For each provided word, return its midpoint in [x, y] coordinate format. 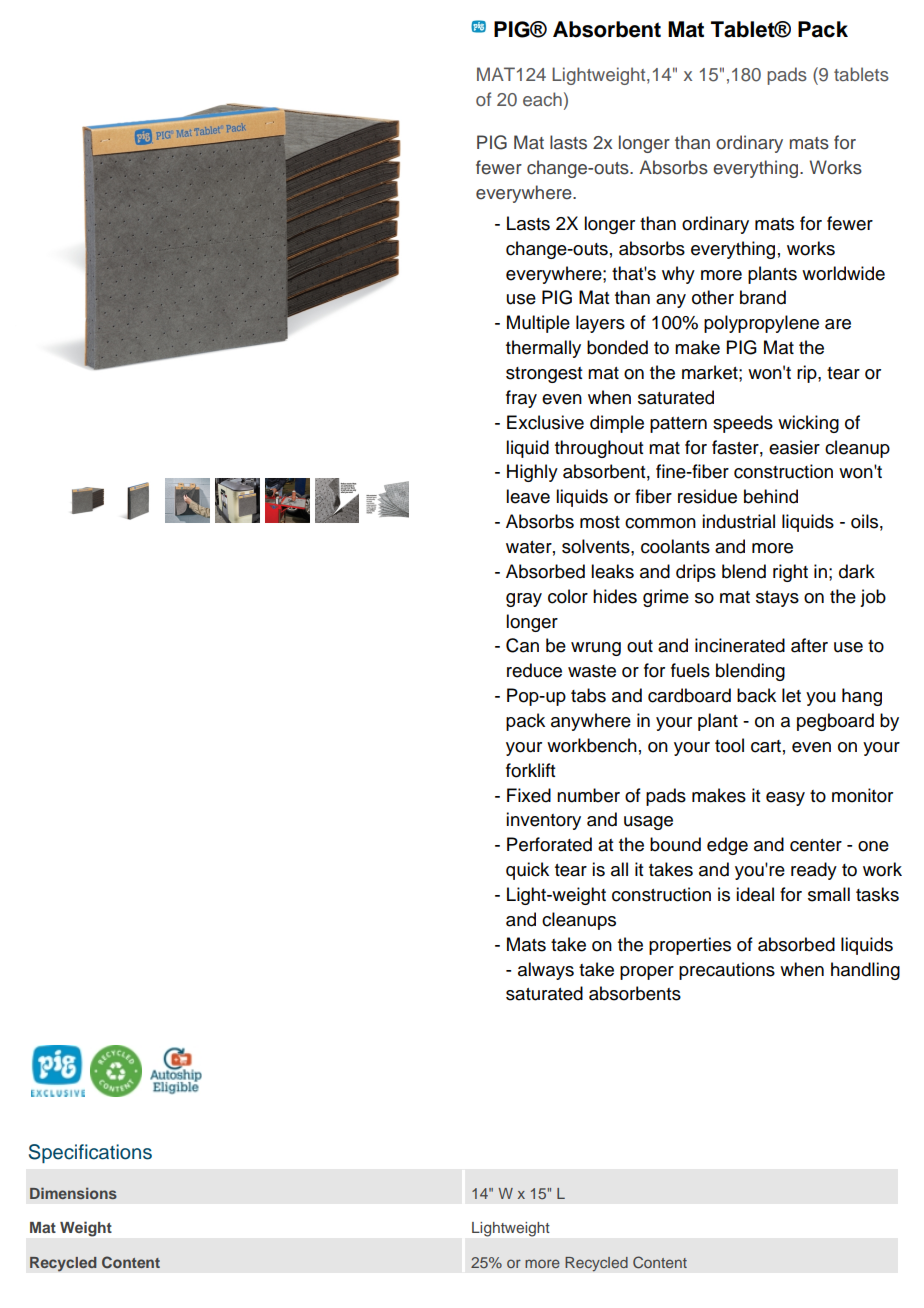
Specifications [90, 1153]
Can [522, 645]
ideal [755, 894]
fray [521, 399]
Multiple [538, 324]
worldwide [843, 273]
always [546, 971]
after [809, 645]
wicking [808, 424]
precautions [727, 971]
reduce [534, 670]
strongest [544, 375]
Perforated [549, 844]
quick [527, 871]
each [542, 99]
